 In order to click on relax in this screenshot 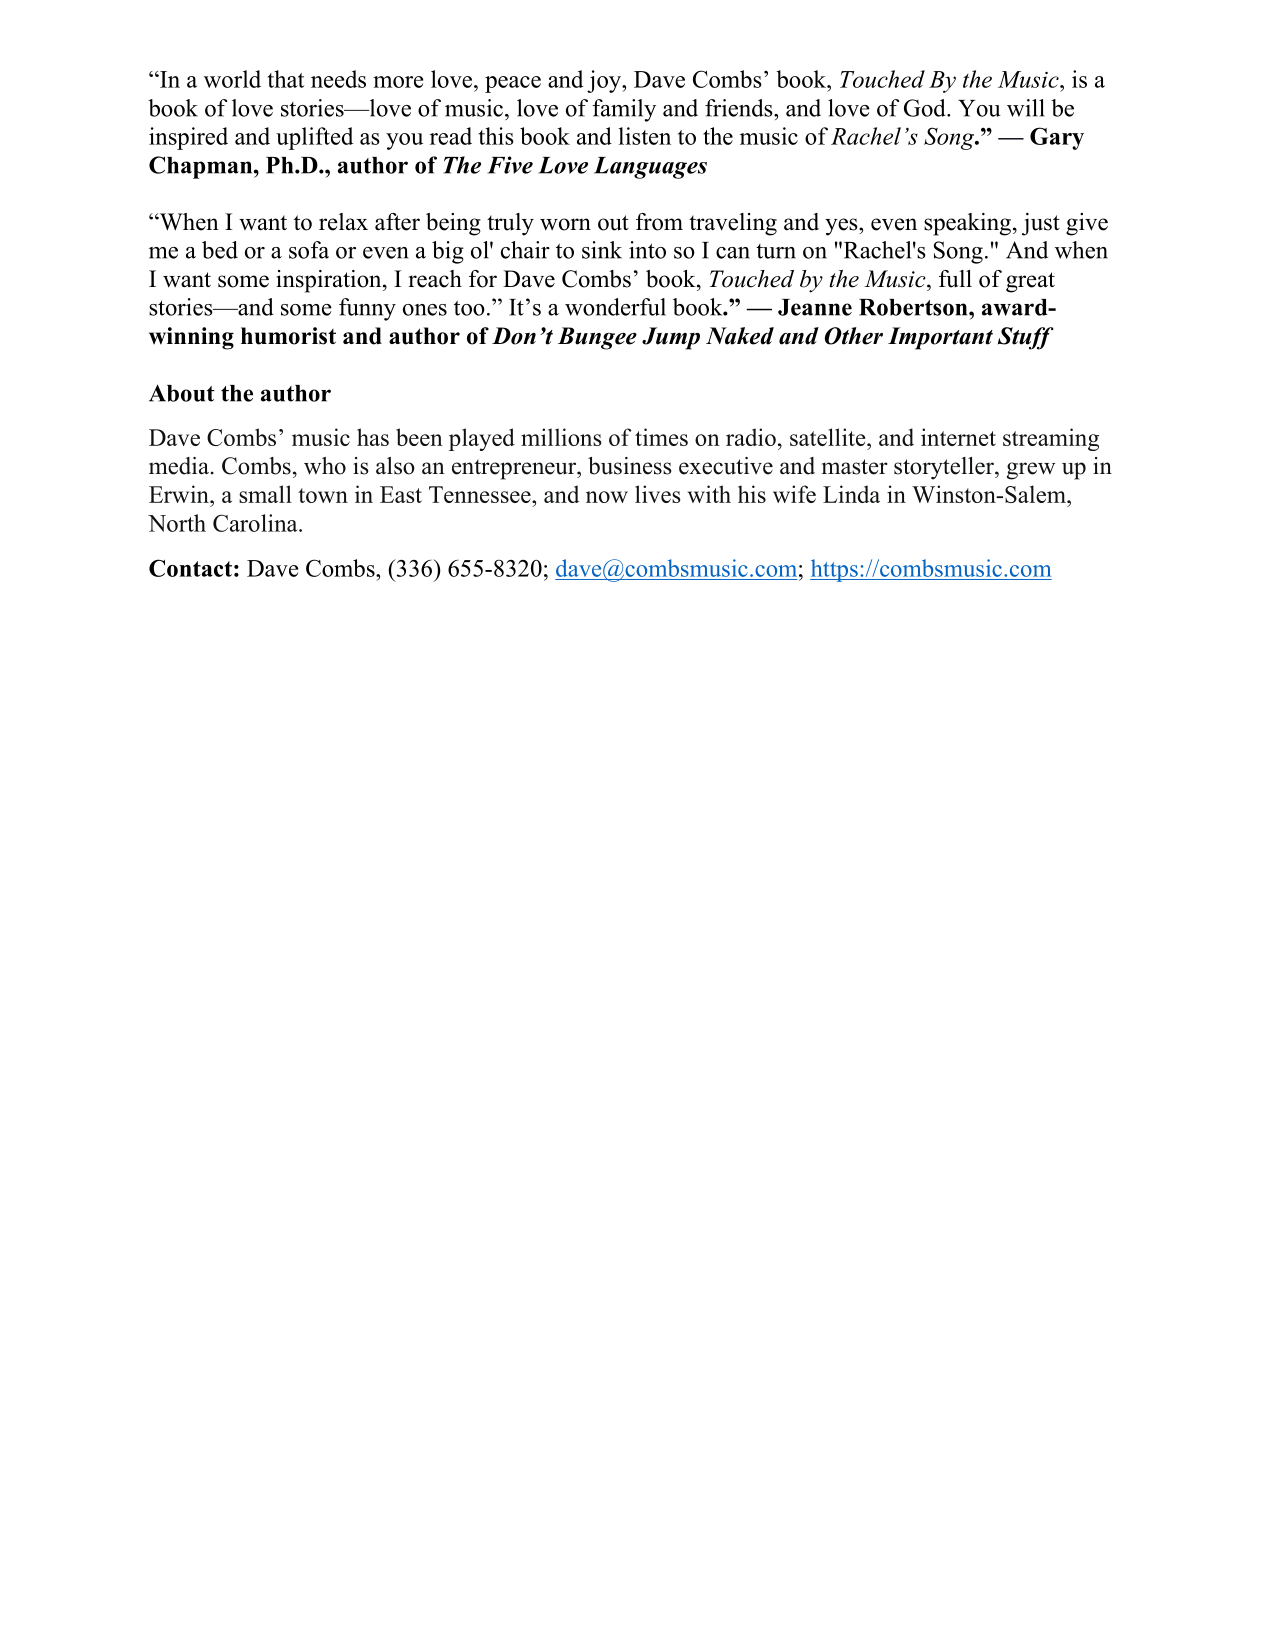, I will do `click(343, 222)`.
